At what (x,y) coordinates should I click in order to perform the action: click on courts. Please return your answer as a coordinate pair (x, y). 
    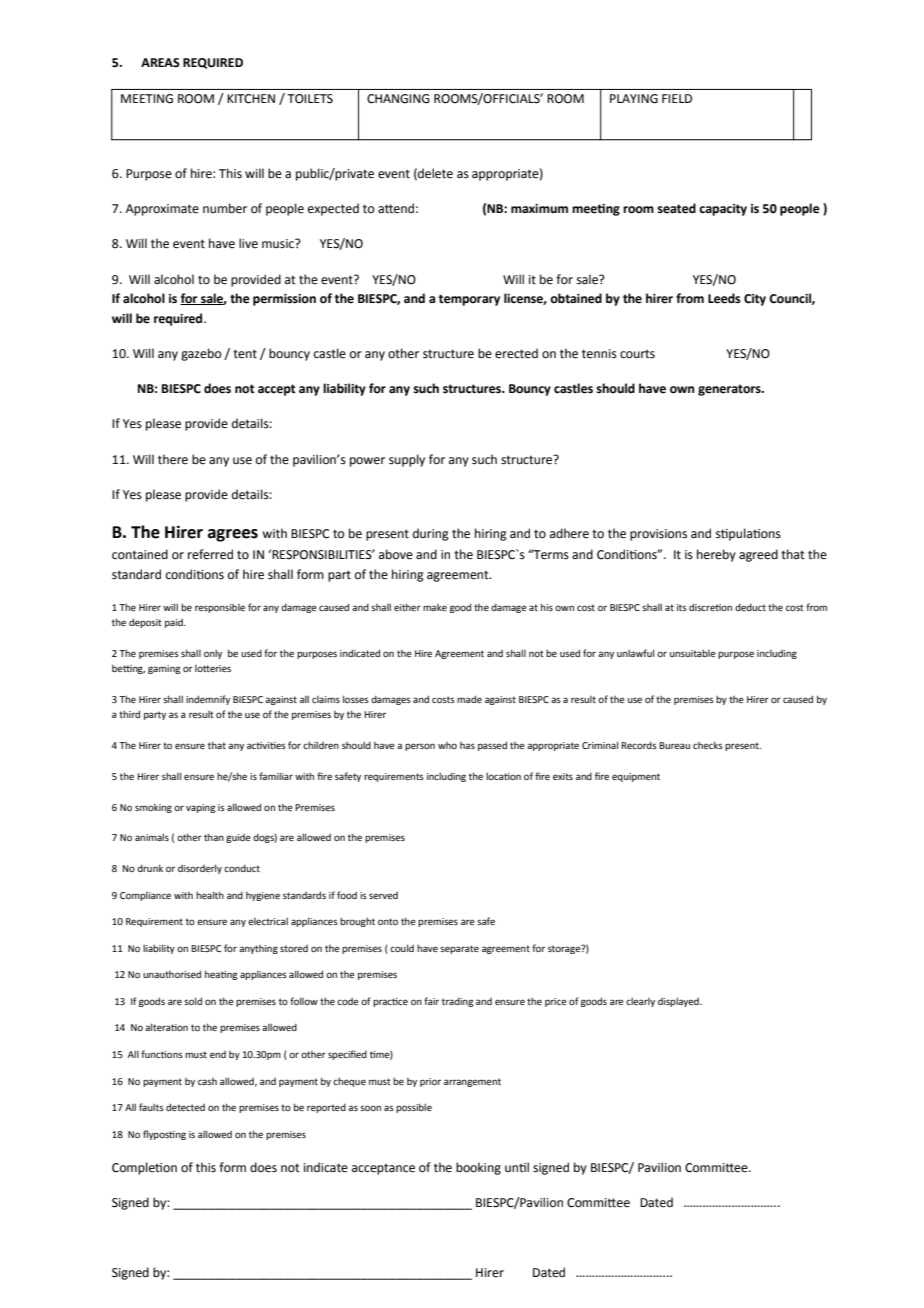
    Looking at the image, I should click on (637, 354).
